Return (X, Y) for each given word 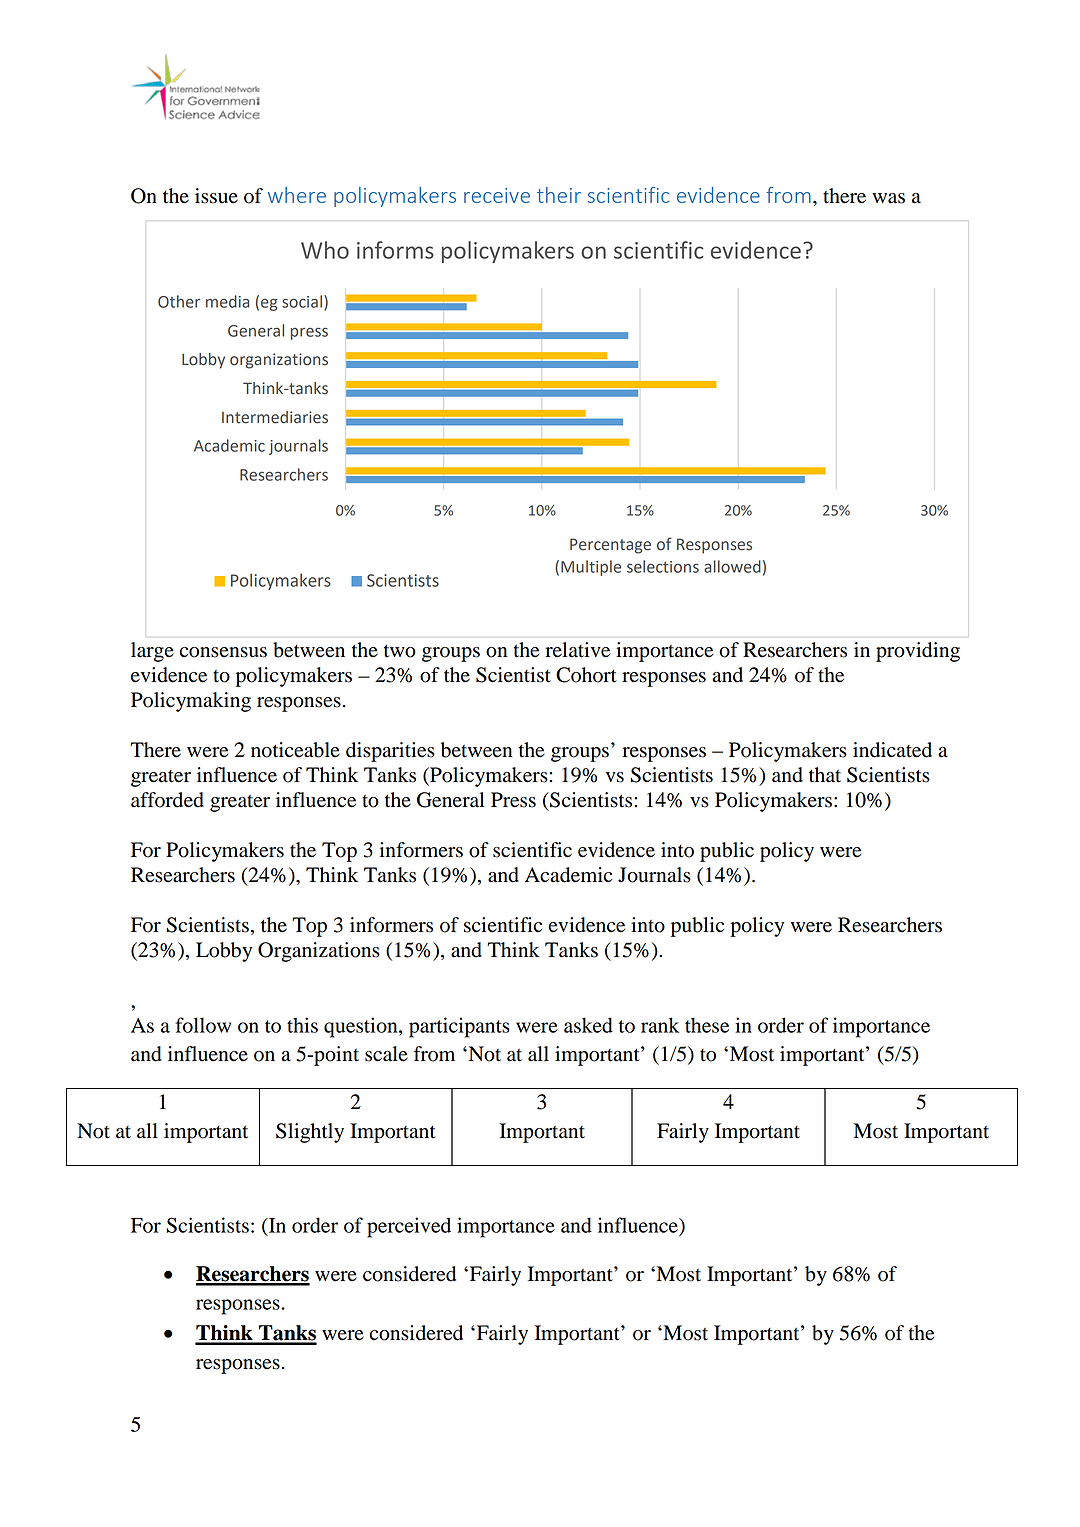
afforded (167, 800)
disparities (390, 752)
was (888, 198)
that (825, 775)
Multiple (591, 568)
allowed (732, 566)
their (559, 195)
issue (216, 196)
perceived (409, 1227)
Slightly (310, 1133)
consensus (223, 652)
